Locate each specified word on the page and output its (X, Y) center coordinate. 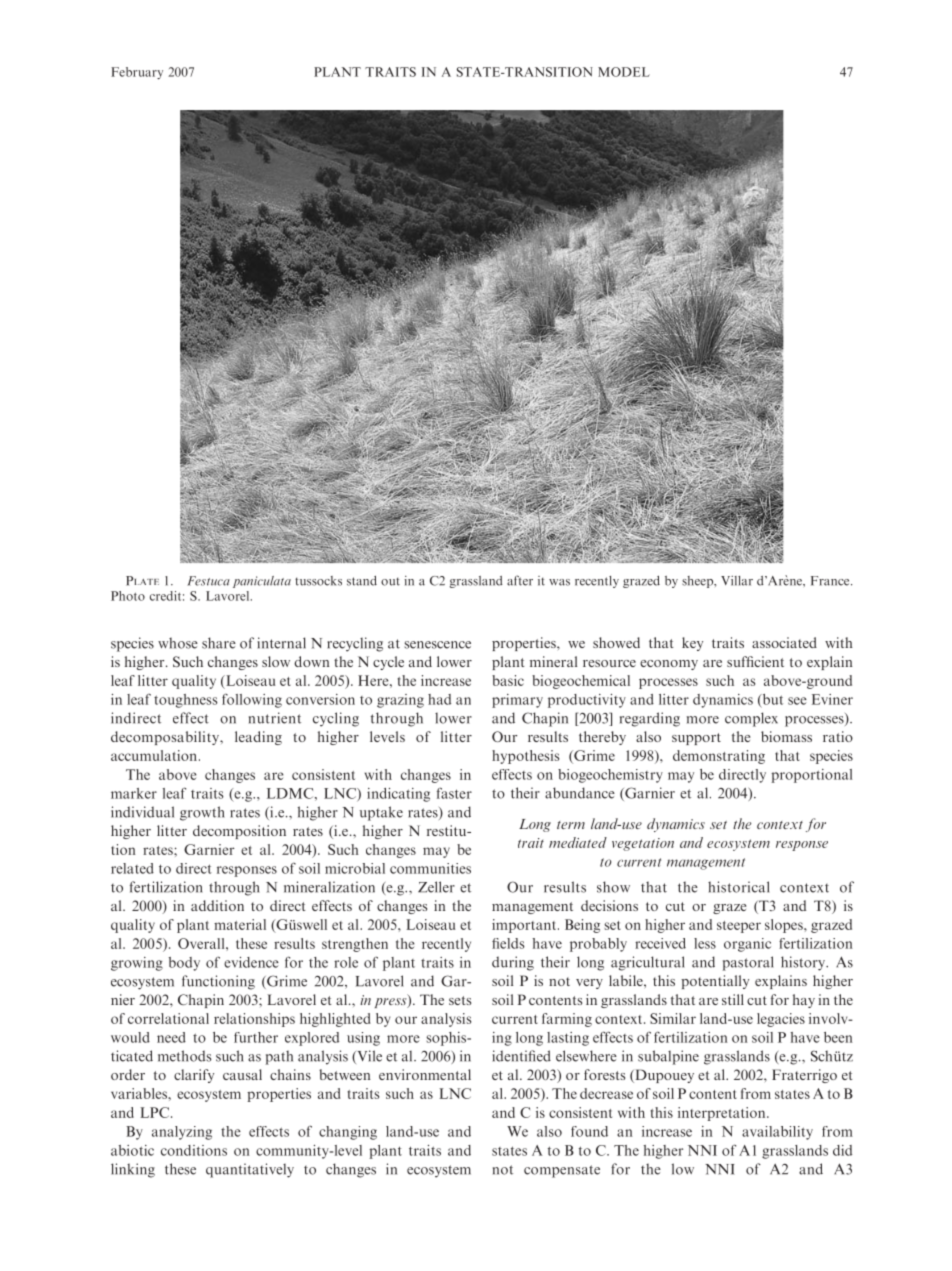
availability (777, 1133)
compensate (562, 1171)
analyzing (182, 1133)
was (559, 582)
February (137, 73)
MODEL (624, 72)
